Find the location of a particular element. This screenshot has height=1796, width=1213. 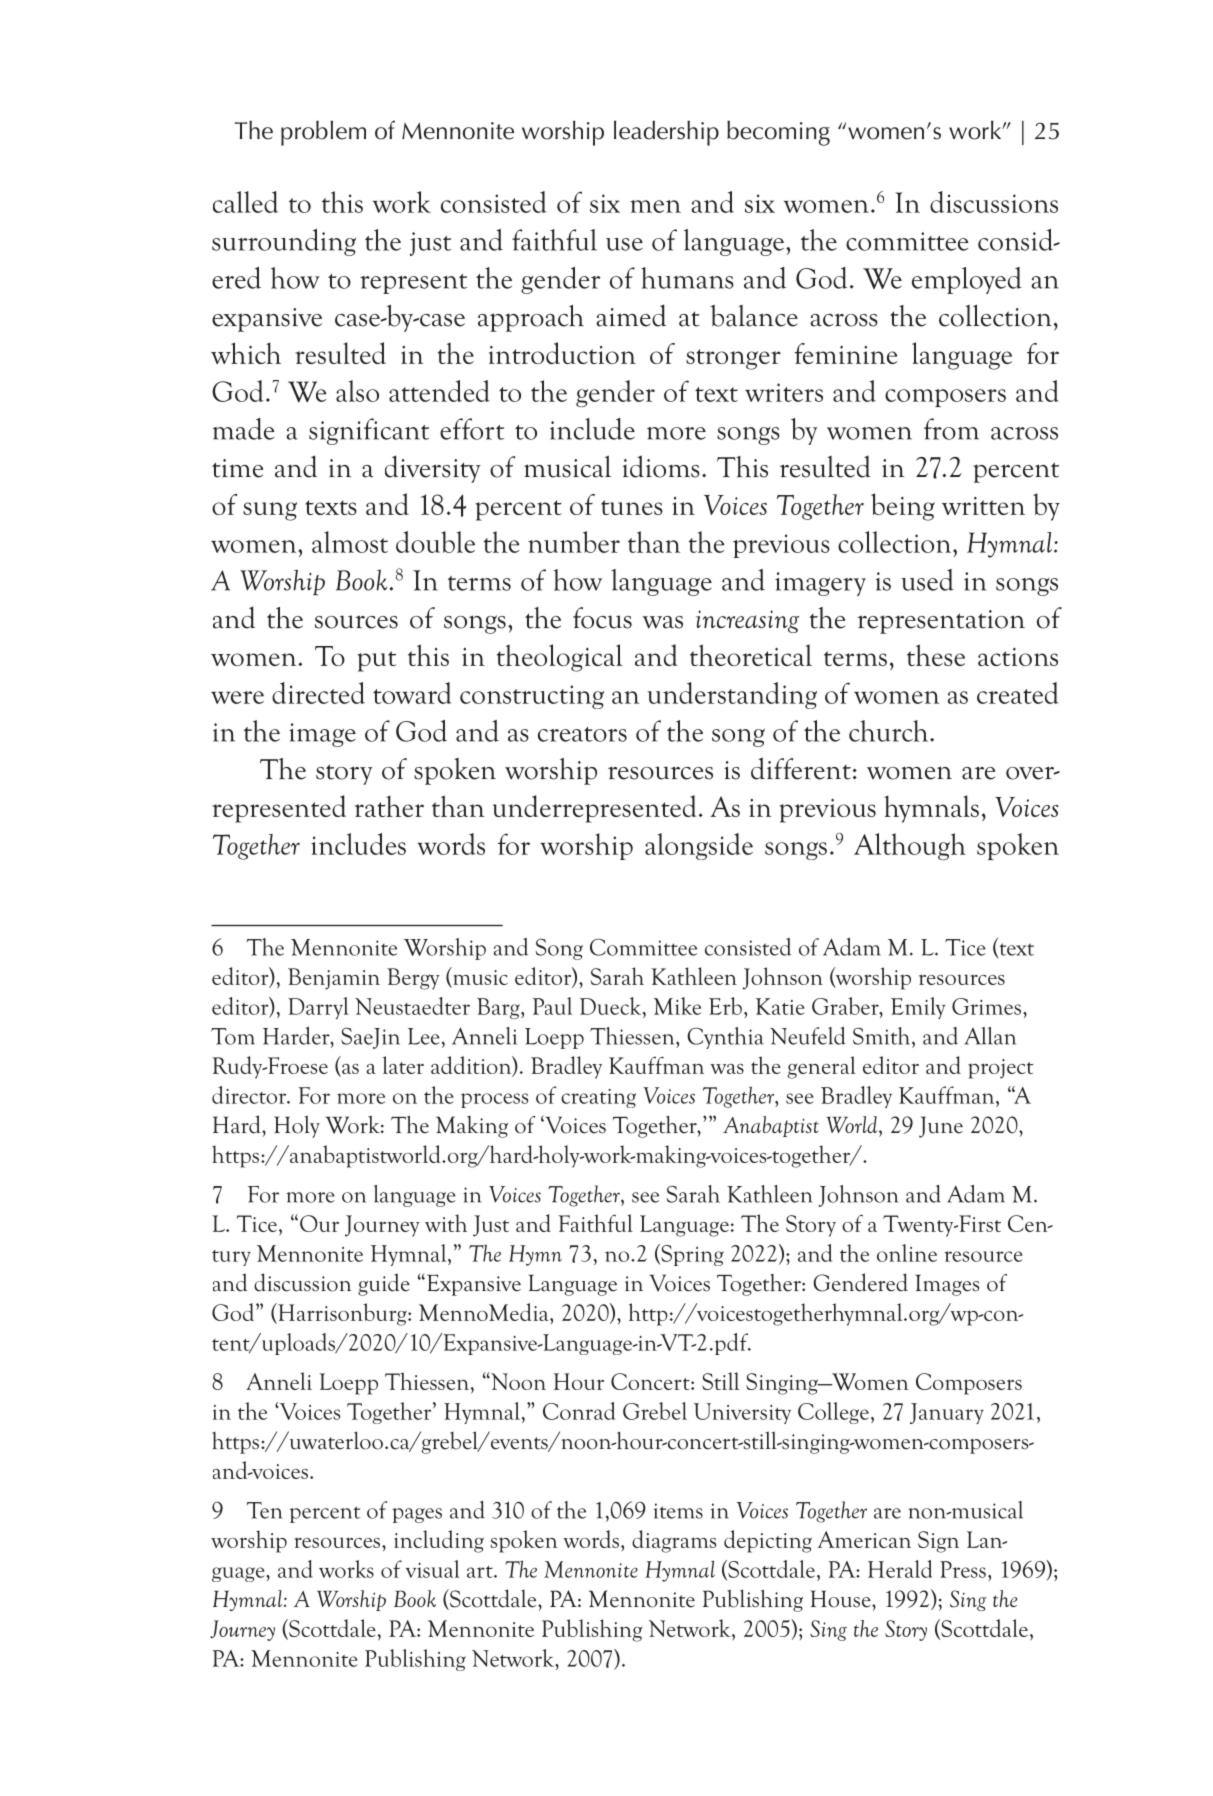

tunes is located at coordinates (632, 507).
